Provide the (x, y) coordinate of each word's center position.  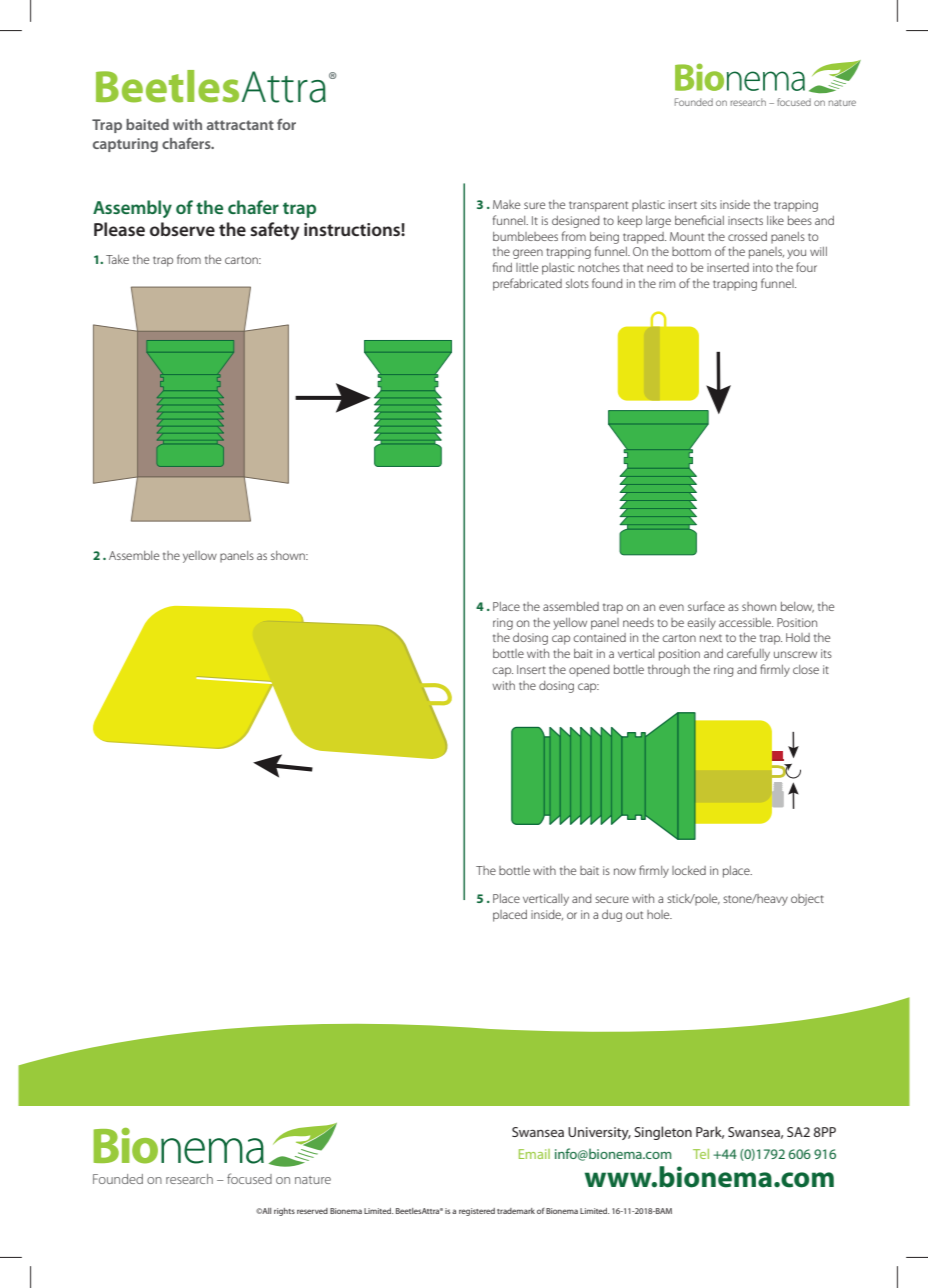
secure (612, 899)
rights (284, 1212)
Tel (701, 1154)
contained (600, 637)
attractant (240, 125)
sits (709, 204)
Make (506, 204)
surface (706, 606)
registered (477, 1212)
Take (117, 259)
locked (689, 870)
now (625, 871)
